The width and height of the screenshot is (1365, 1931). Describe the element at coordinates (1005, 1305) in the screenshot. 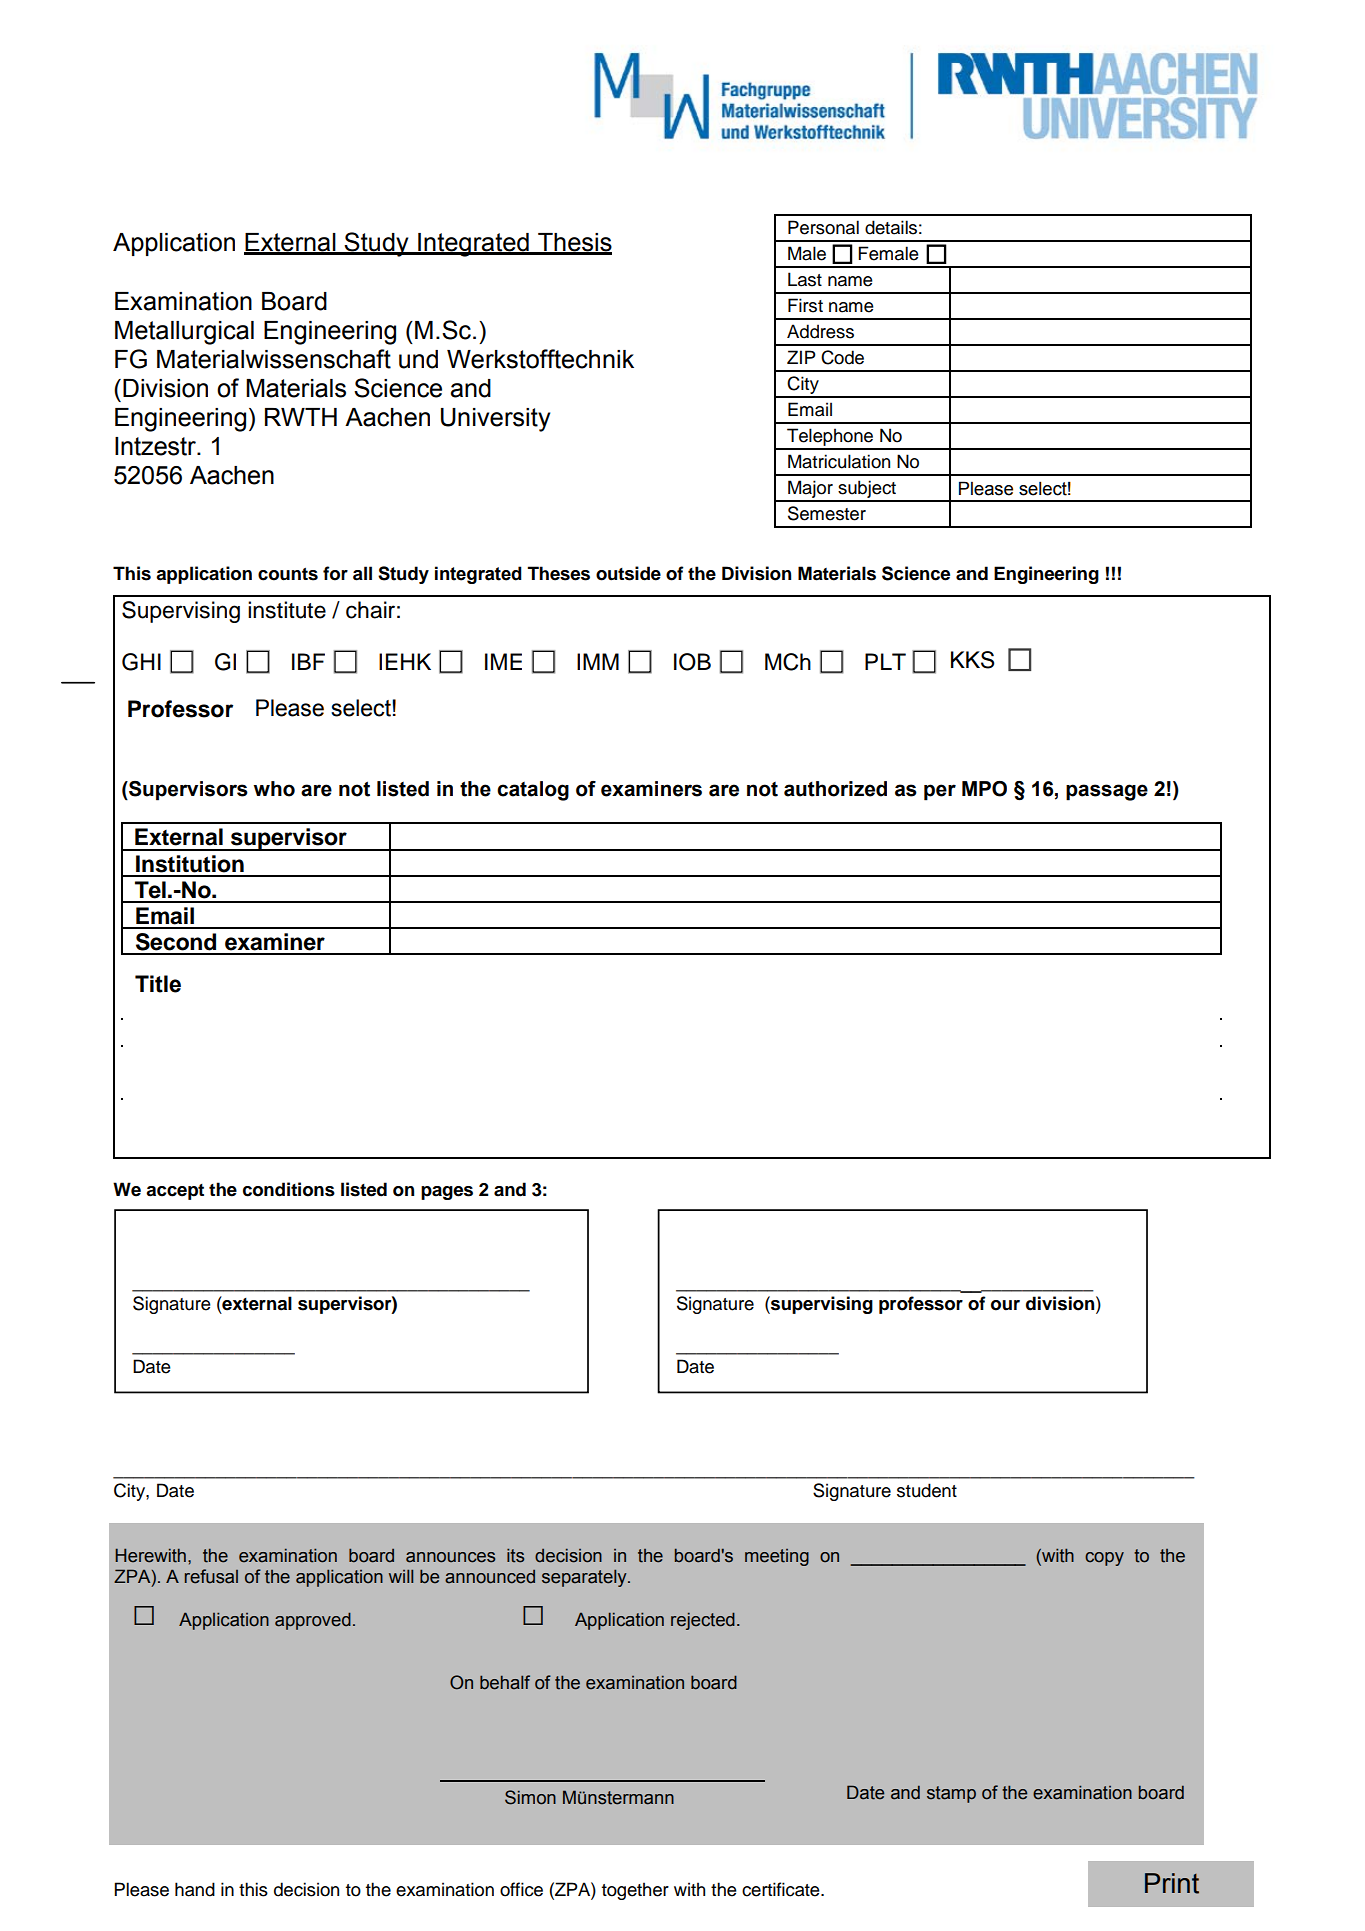

I see `our` at that location.
